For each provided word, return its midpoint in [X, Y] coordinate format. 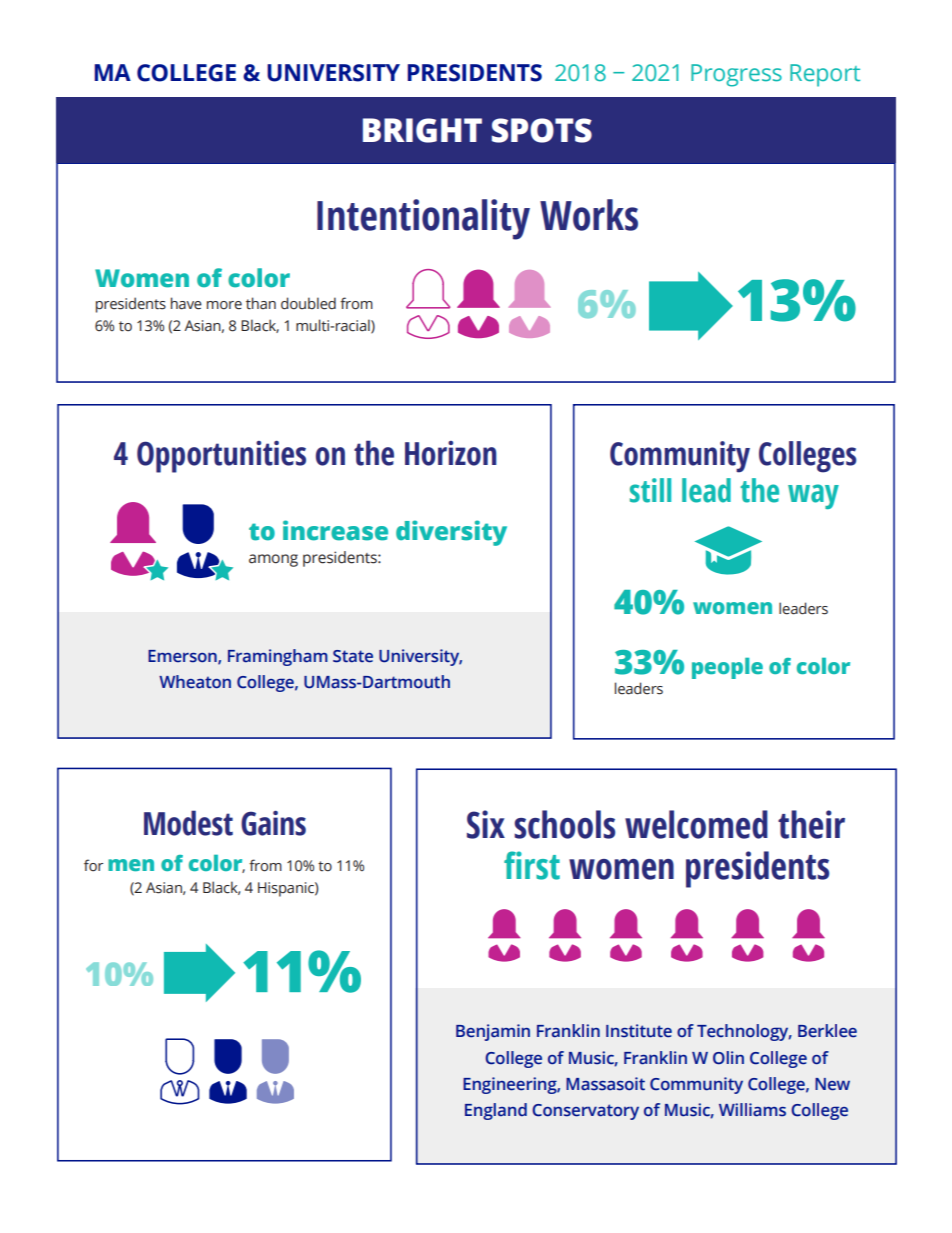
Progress [736, 75]
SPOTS [542, 130]
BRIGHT [422, 130]
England [496, 1111]
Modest [188, 823]
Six [486, 824]
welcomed [696, 824]
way [813, 496]
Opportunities [221, 457]
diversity [451, 533]
